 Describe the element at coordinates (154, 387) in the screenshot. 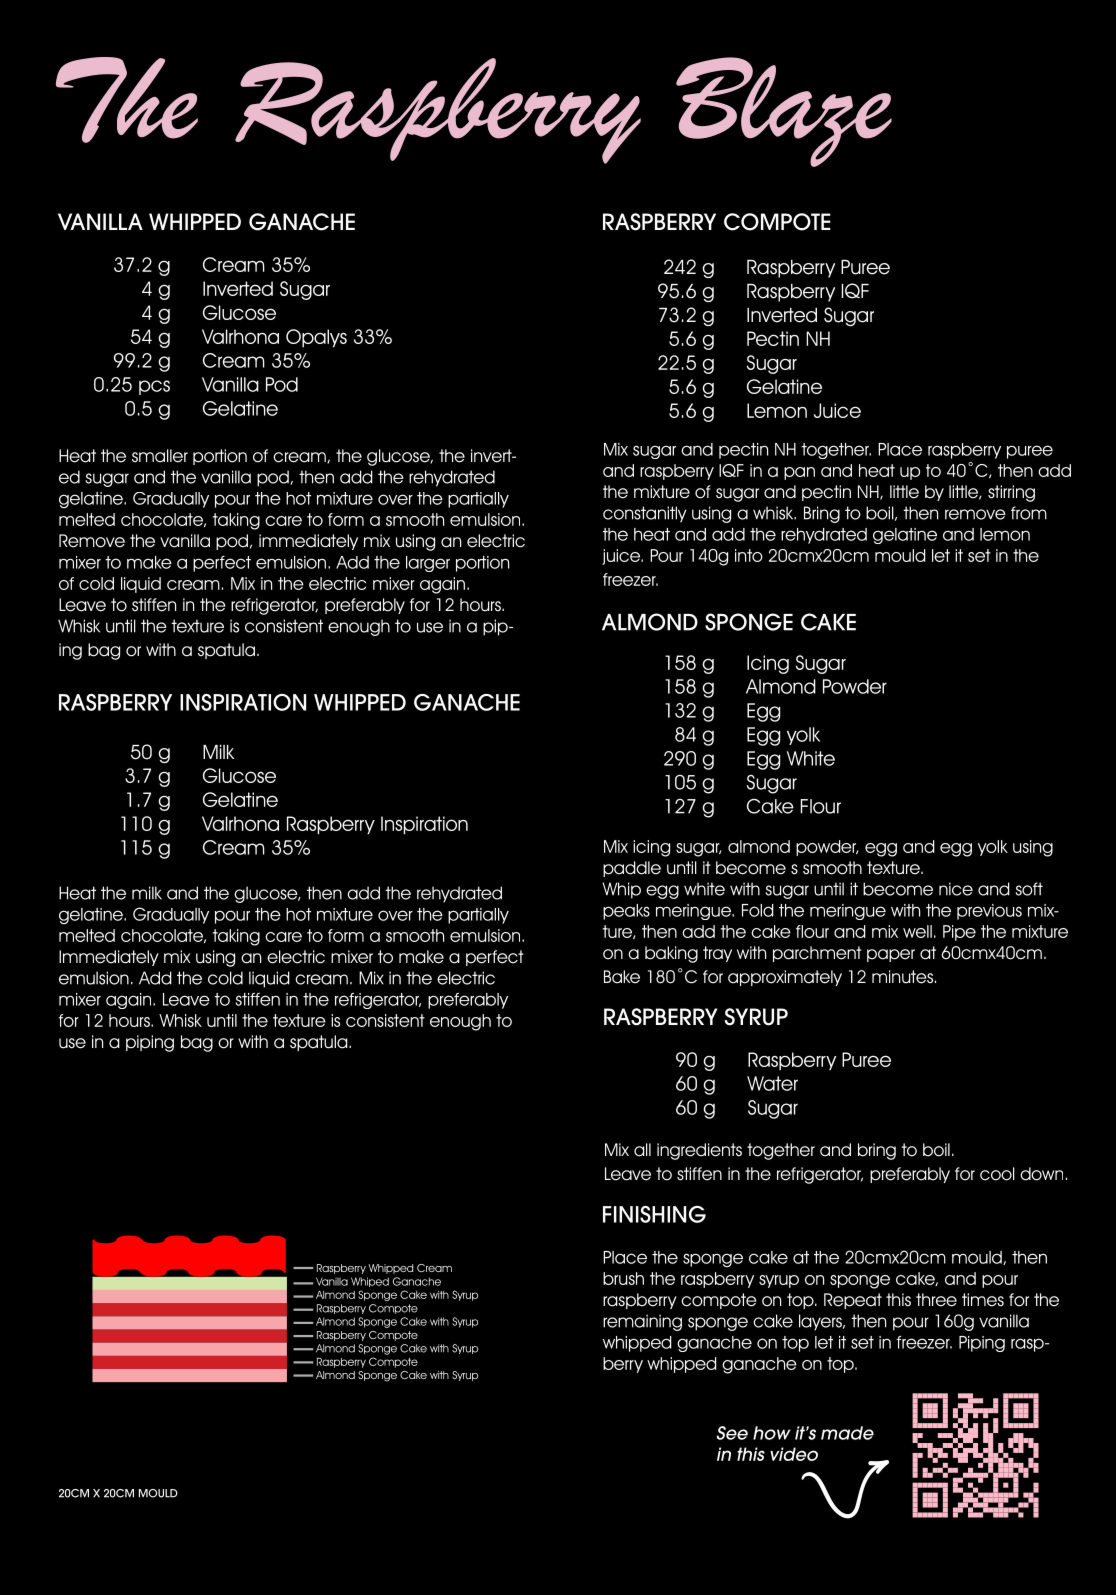

I see `pcs` at that location.
